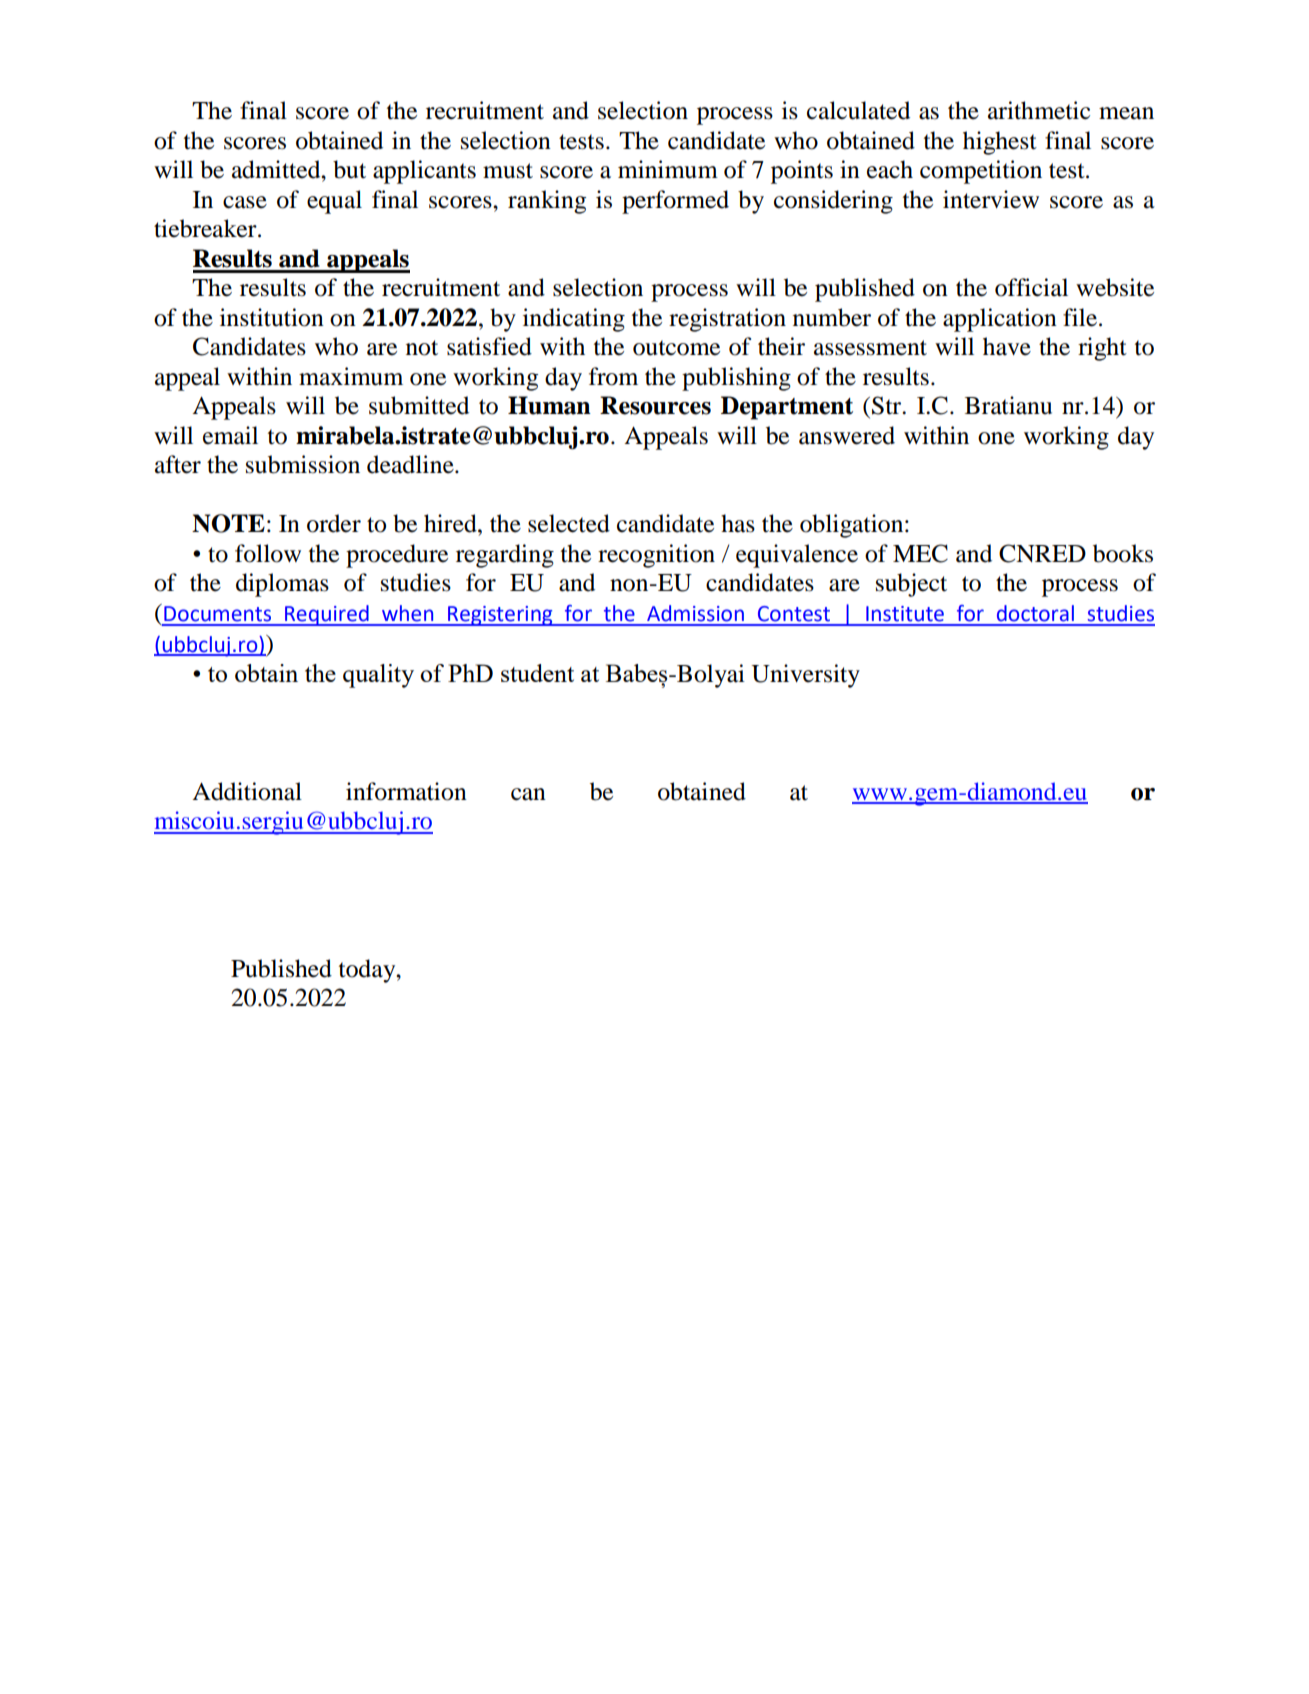  Describe the element at coordinates (268, 553) in the image. I see `follow` at that location.
